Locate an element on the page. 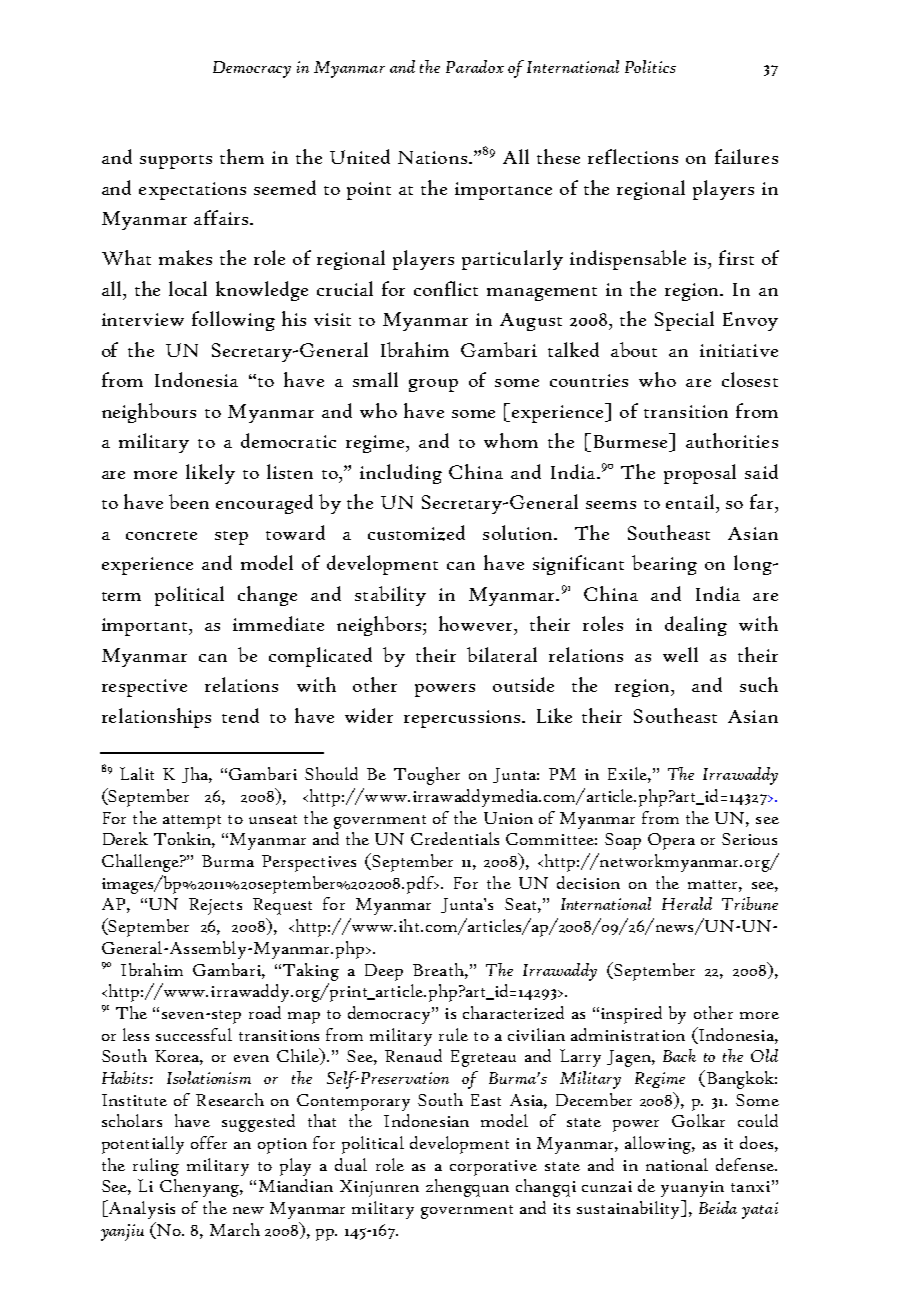 This document has width=924, height=1308. dual is located at coordinates (351, 1164).
